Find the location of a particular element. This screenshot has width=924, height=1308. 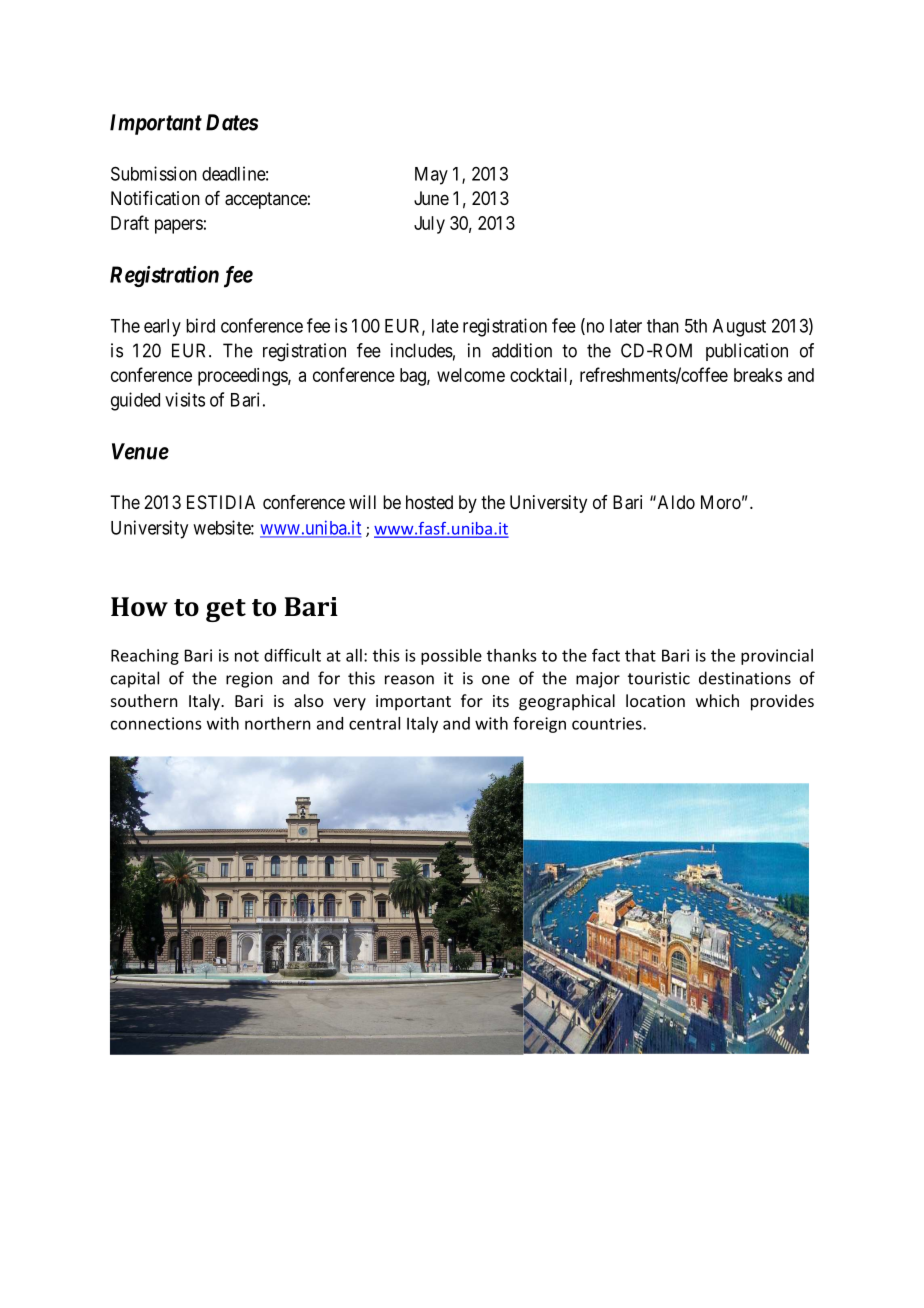

Notification is located at coordinates (155, 198).
